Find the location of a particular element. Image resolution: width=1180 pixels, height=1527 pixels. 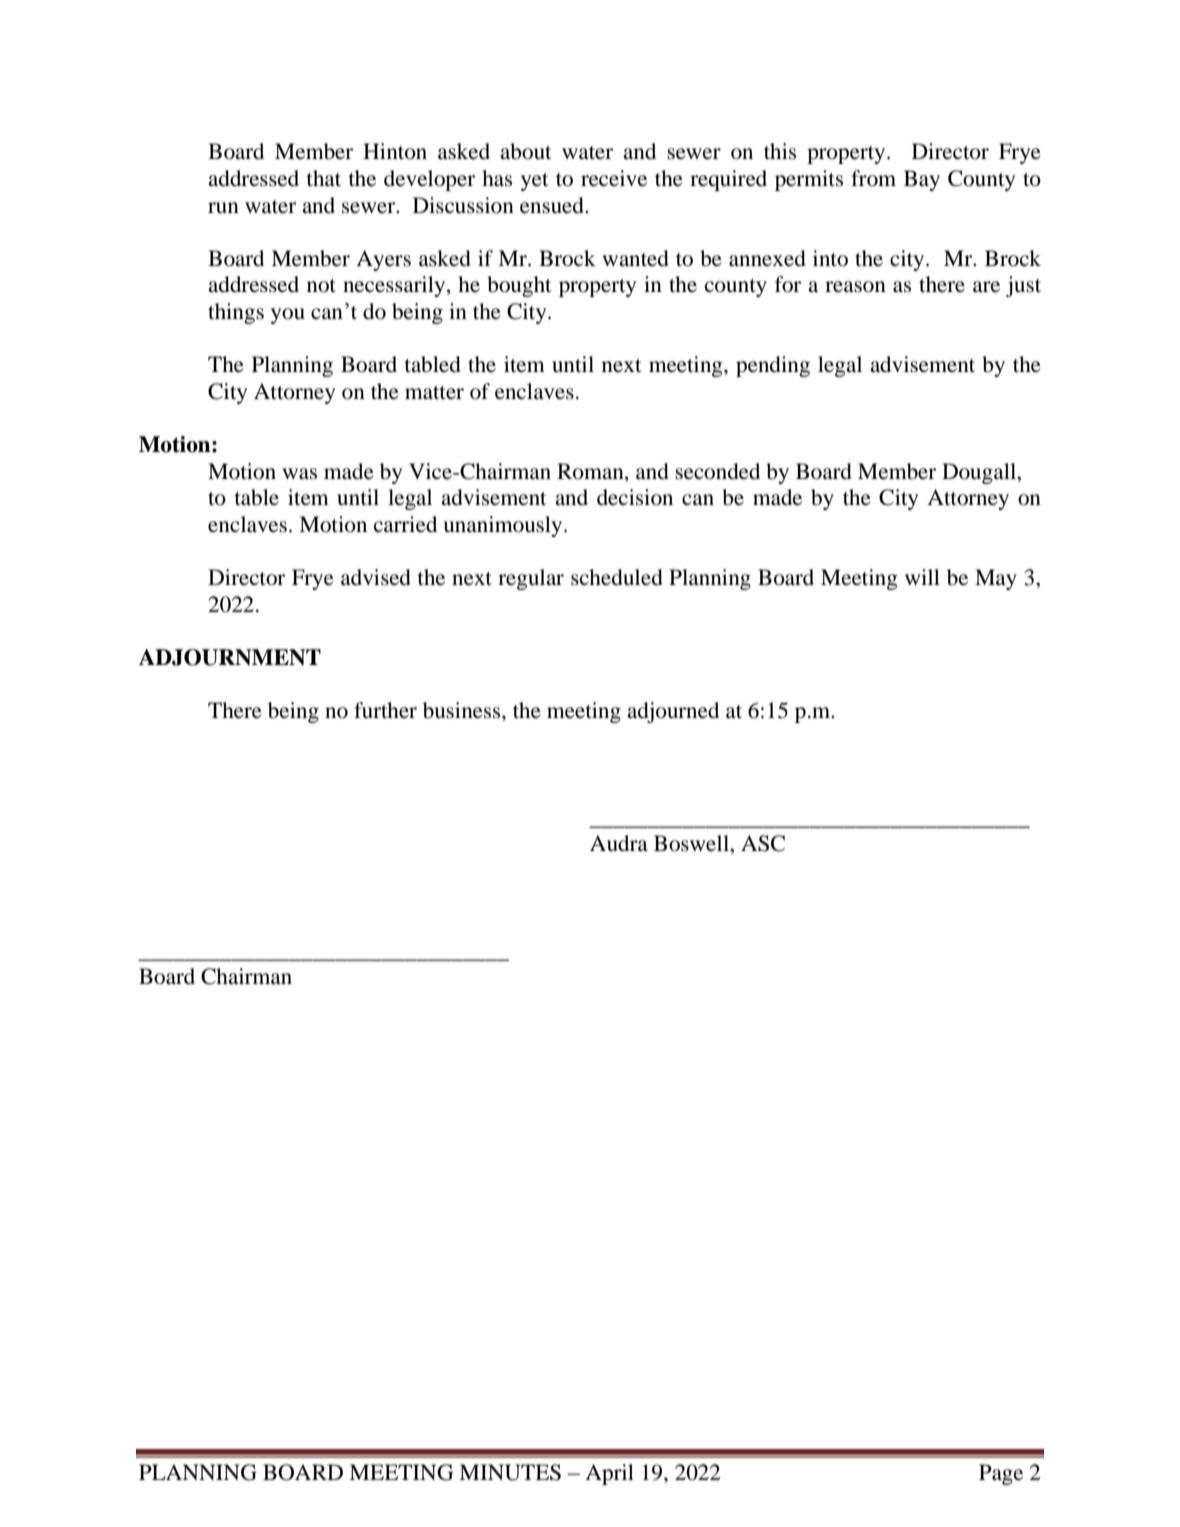

scheduled is located at coordinates (617, 577).
